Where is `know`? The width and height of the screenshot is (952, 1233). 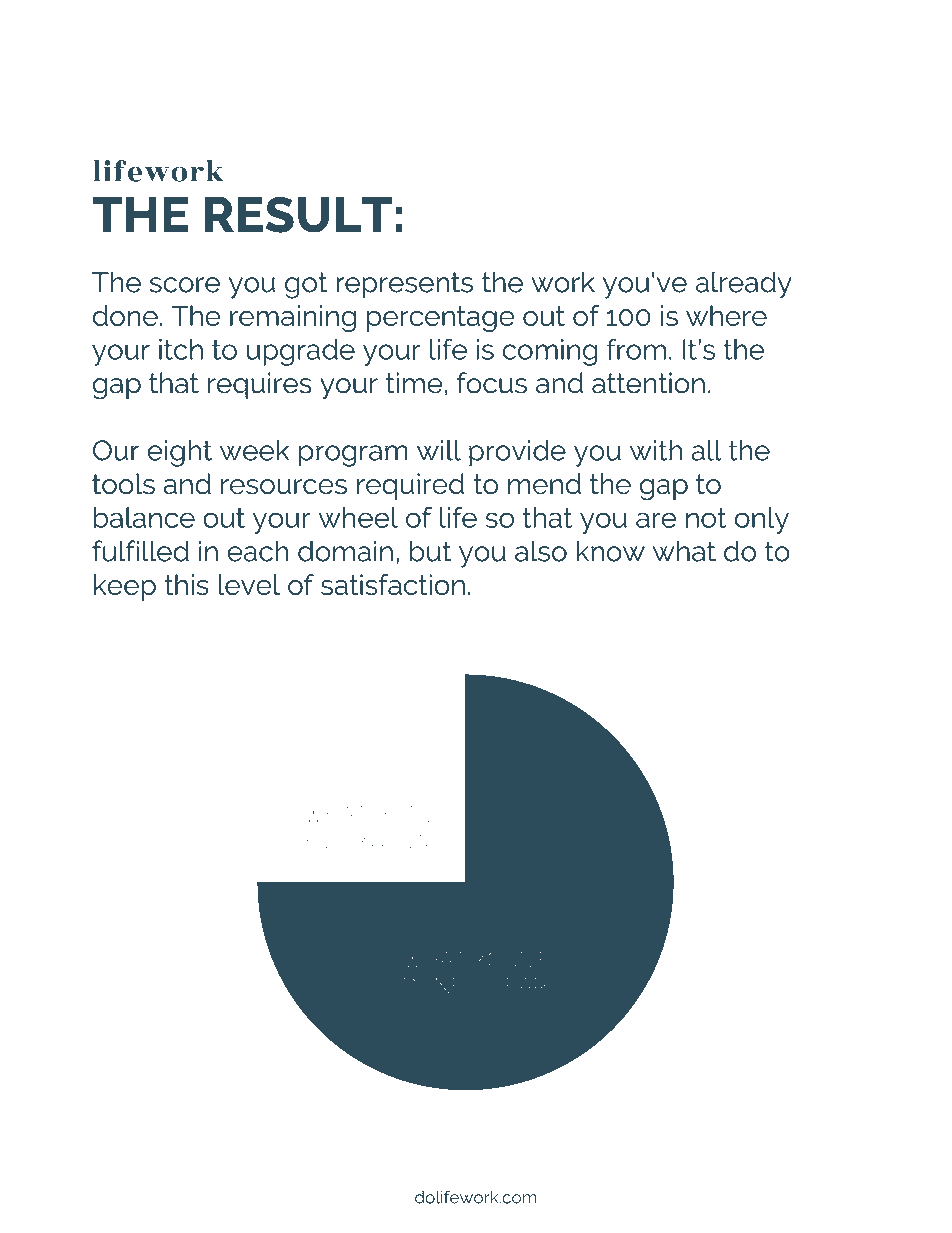
know is located at coordinates (610, 551).
